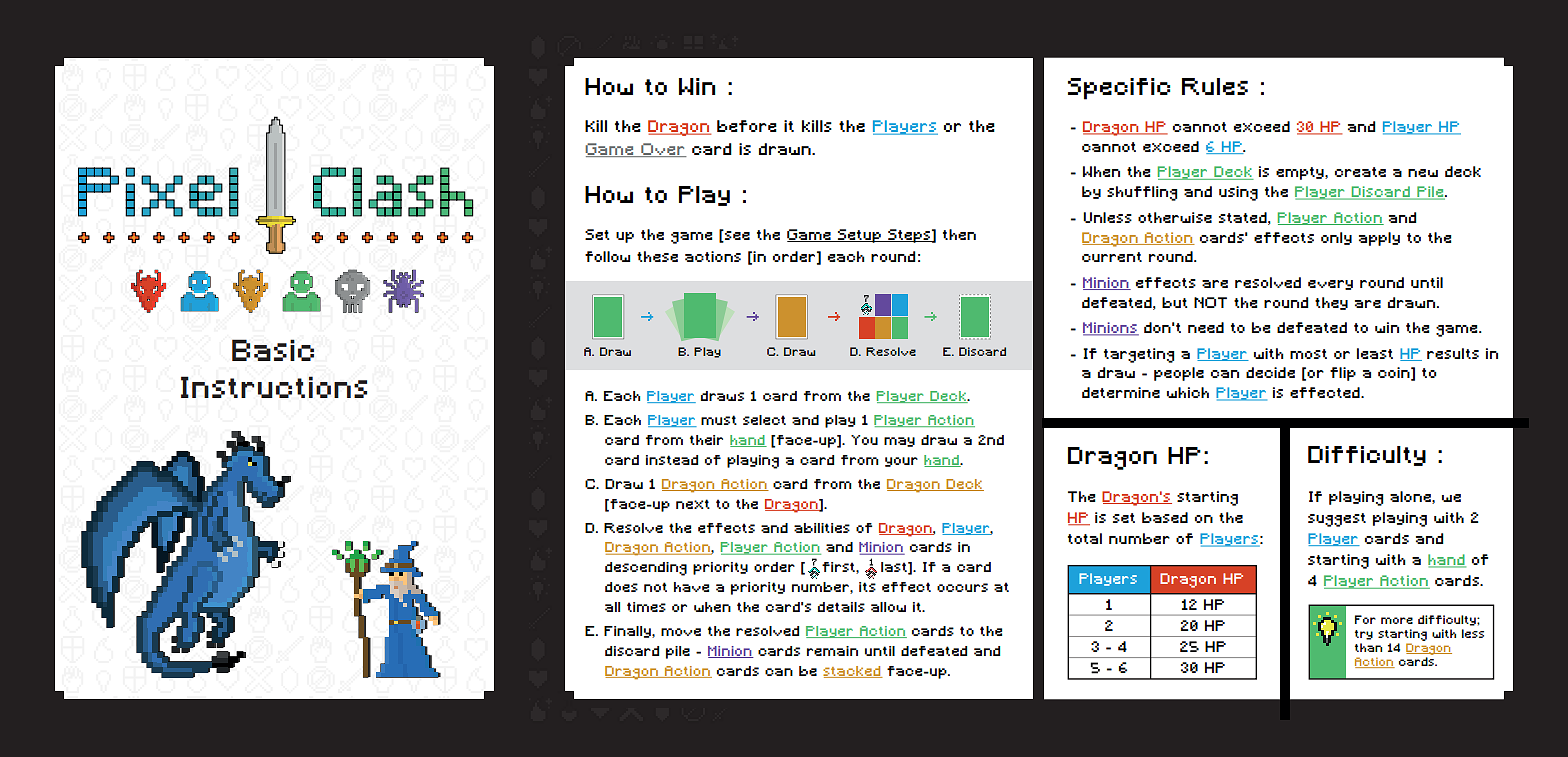  I want to click on they, so click(1331, 303).
